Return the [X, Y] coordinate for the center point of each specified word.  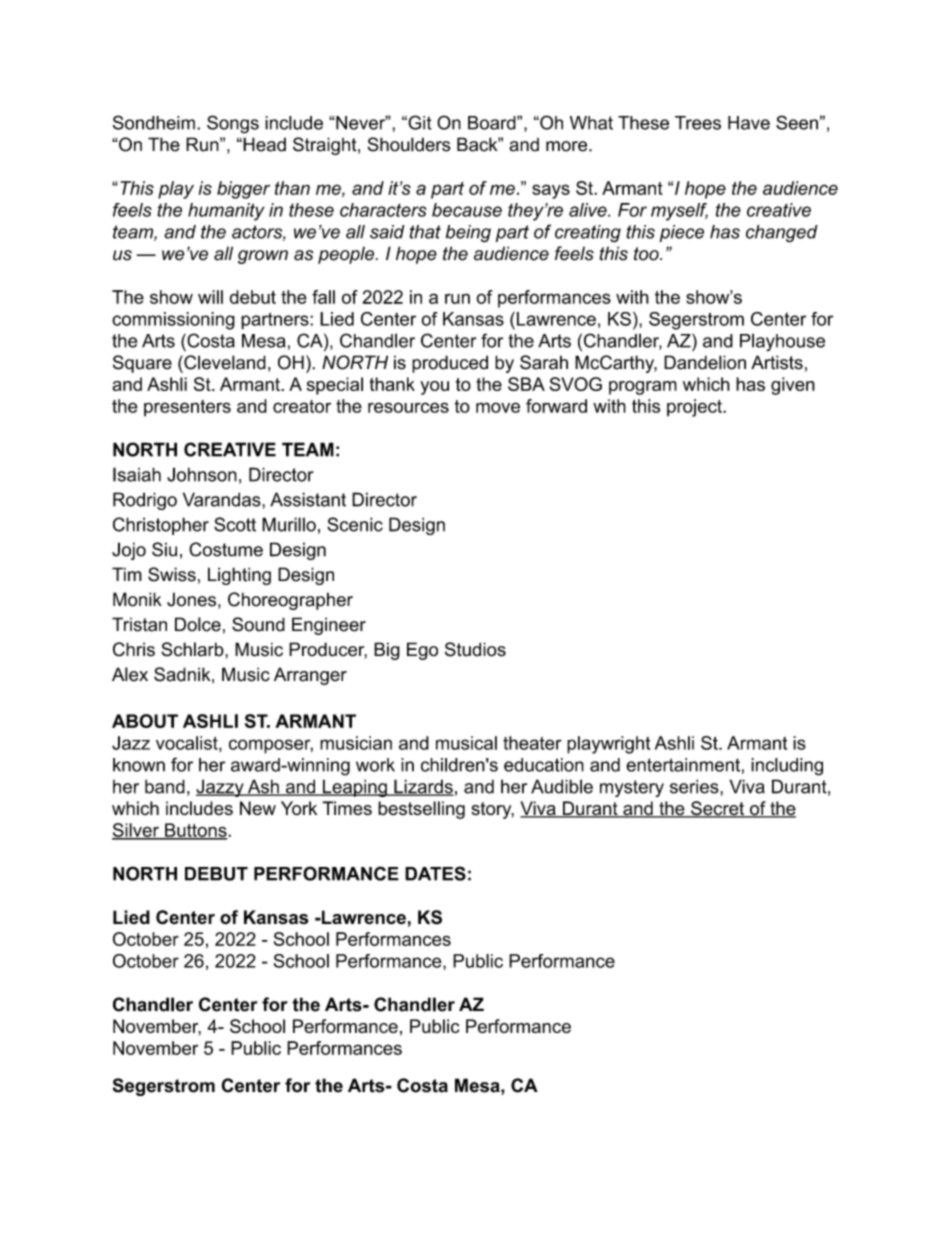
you [434, 388]
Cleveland [224, 362]
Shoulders [409, 144]
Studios [475, 649]
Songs [233, 124]
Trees [698, 123]
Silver [136, 831]
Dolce [198, 624]
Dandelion [705, 362]
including [787, 767]
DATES [435, 873]
